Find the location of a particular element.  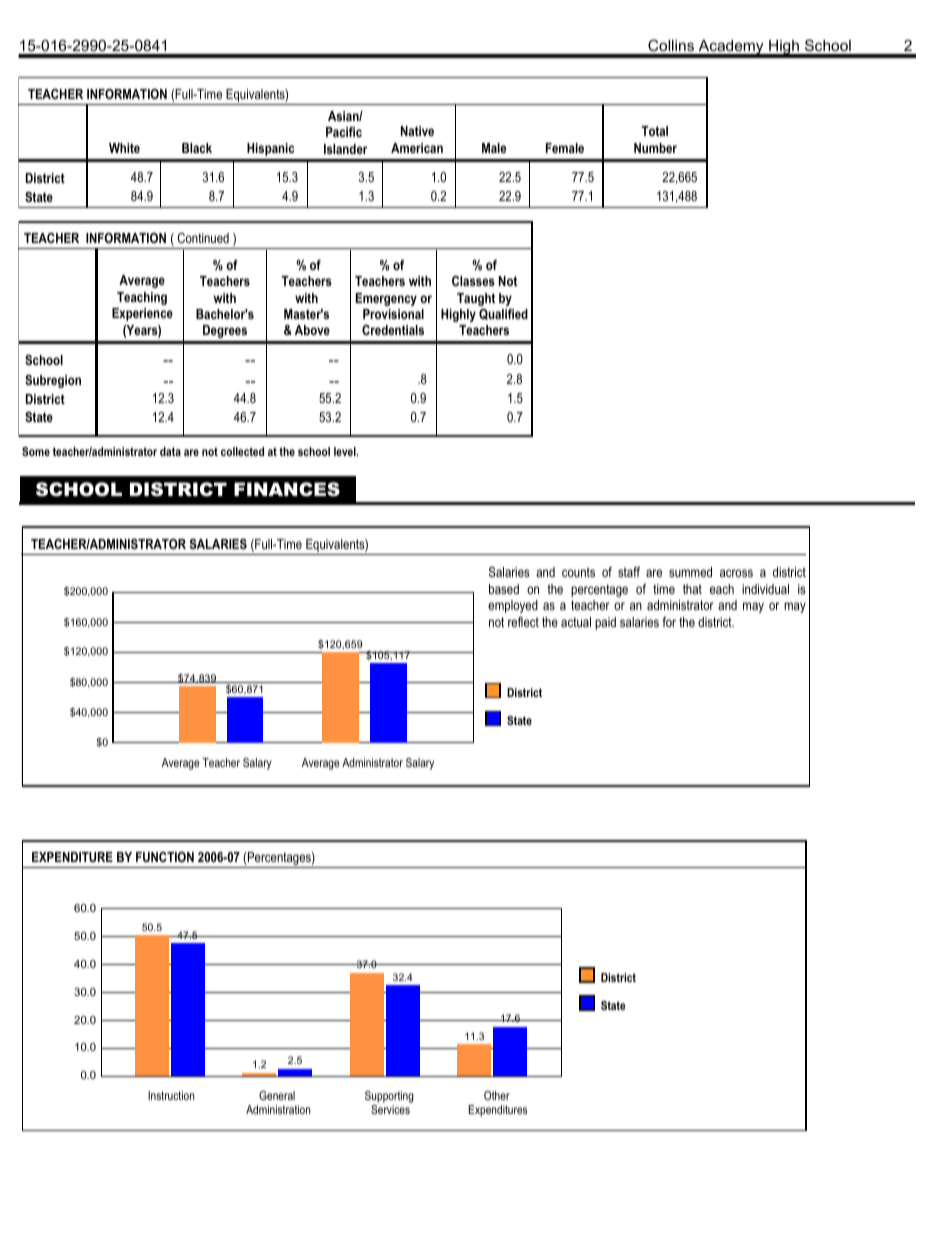

General is located at coordinates (277, 1095).
